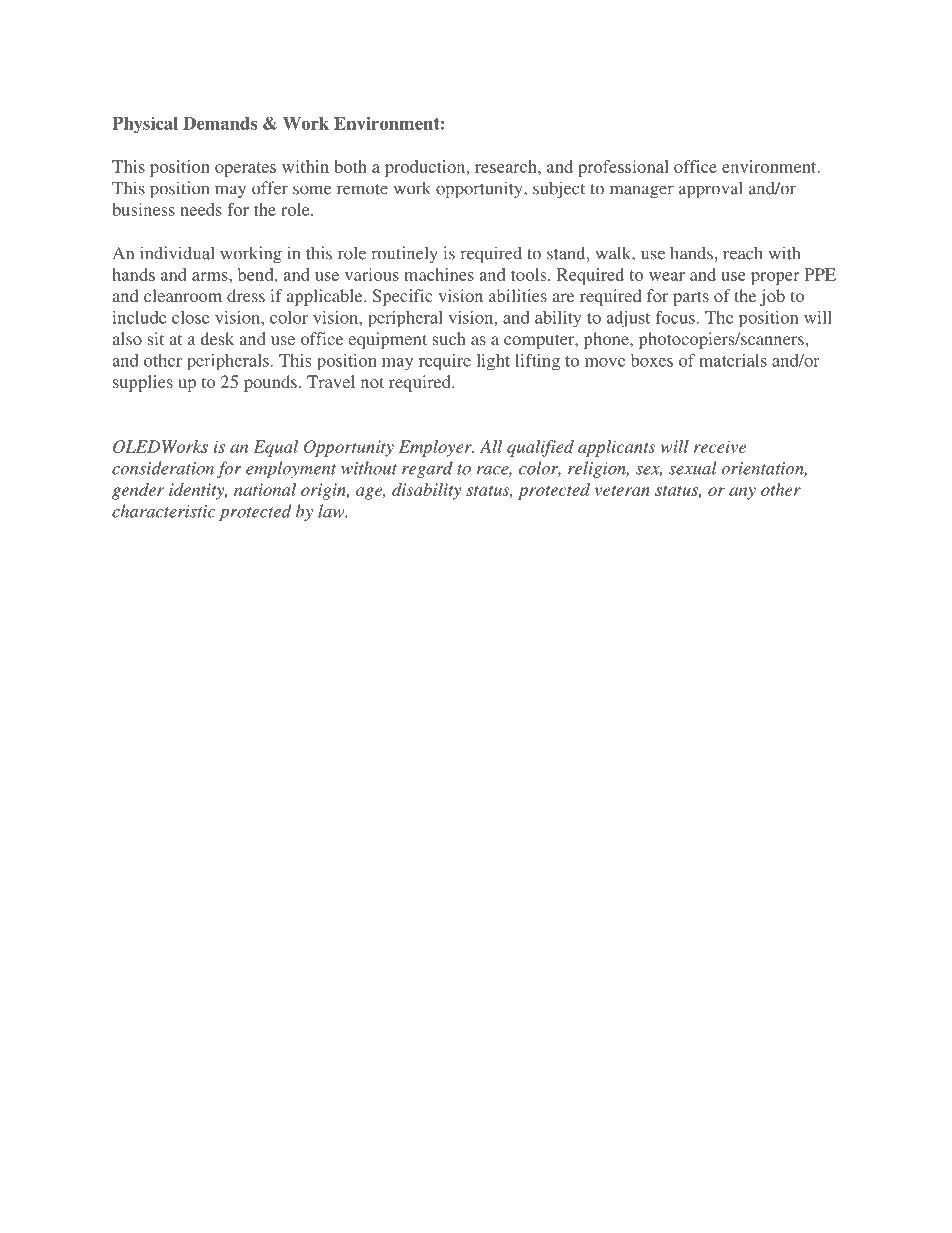 The height and width of the screenshot is (1233, 952). What do you see at coordinates (675, 317) in the screenshot?
I see `focus` at bounding box center [675, 317].
